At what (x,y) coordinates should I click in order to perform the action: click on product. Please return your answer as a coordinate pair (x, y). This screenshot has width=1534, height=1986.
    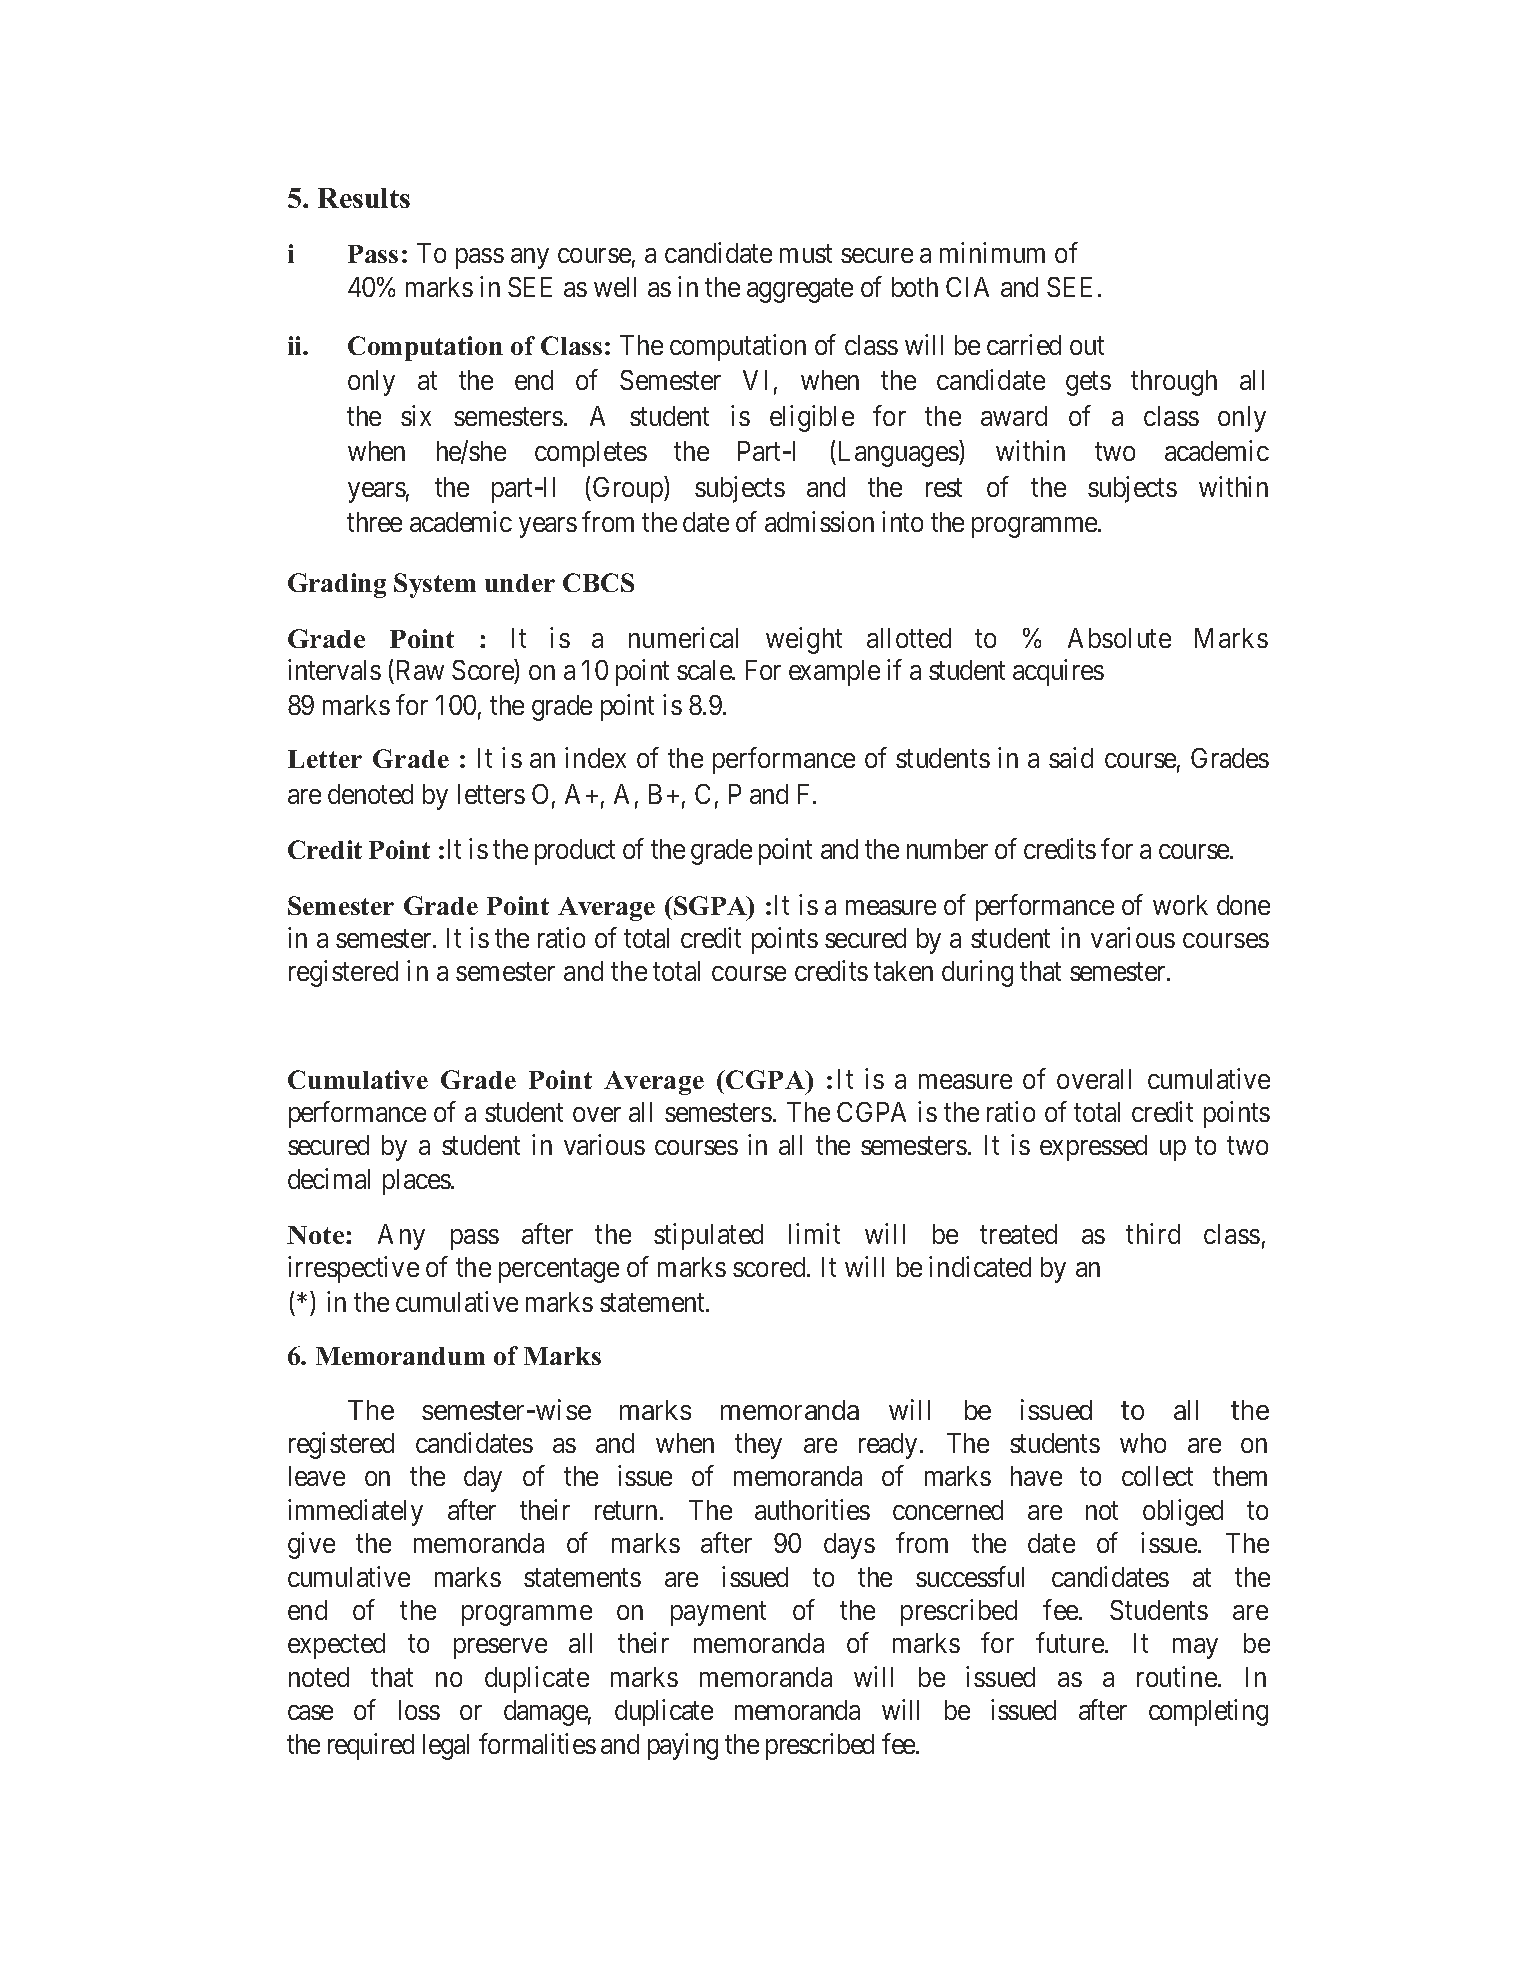
    Looking at the image, I should click on (575, 852).
